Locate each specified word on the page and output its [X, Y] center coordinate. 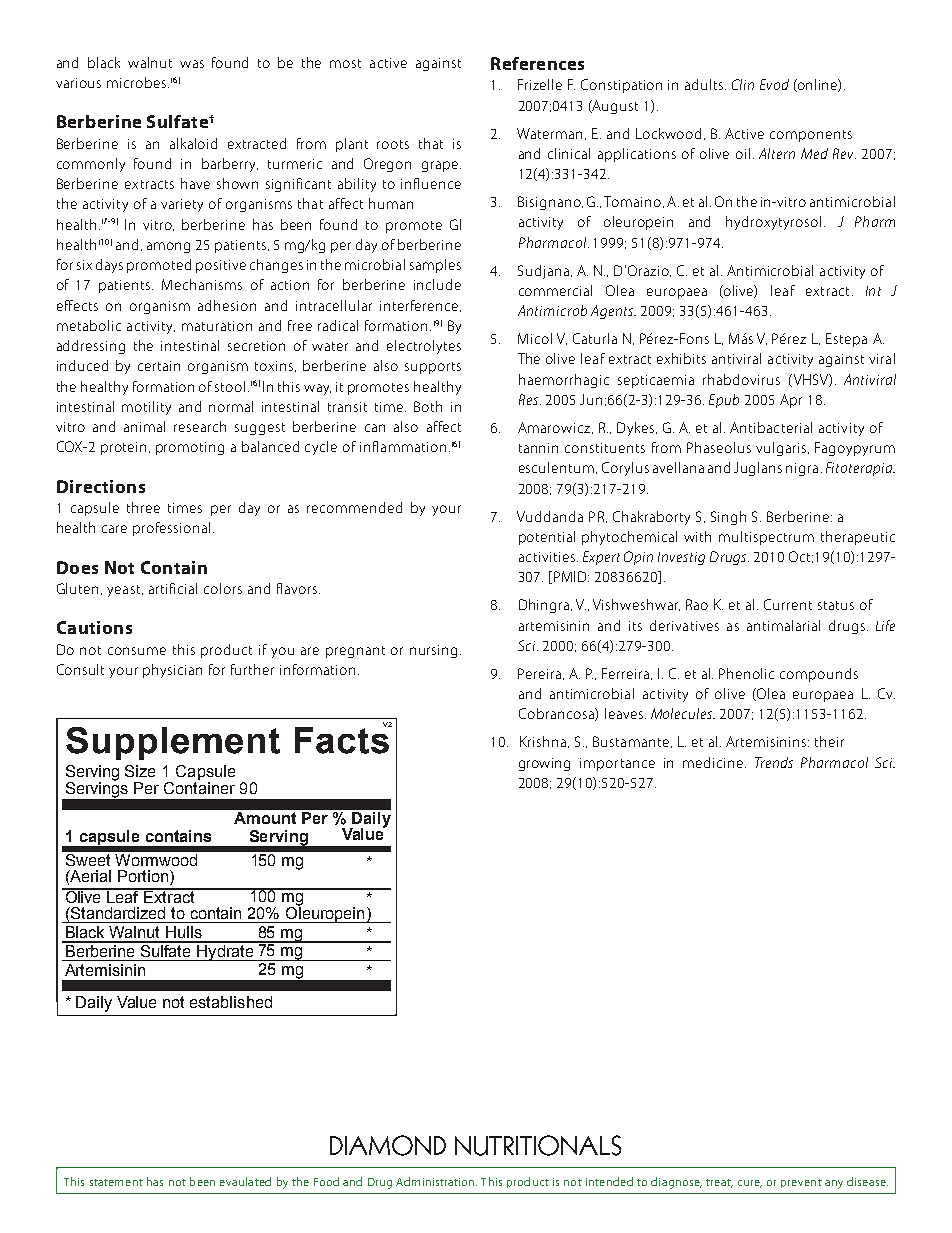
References [537, 63]
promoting [190, 448]
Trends [774, 762]
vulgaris [782, 449]
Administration [436, 1181]
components [811, 136]
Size [140, 771]
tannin [538, 448]
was [192, 64]
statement [116, 1182]
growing [544, 764]
